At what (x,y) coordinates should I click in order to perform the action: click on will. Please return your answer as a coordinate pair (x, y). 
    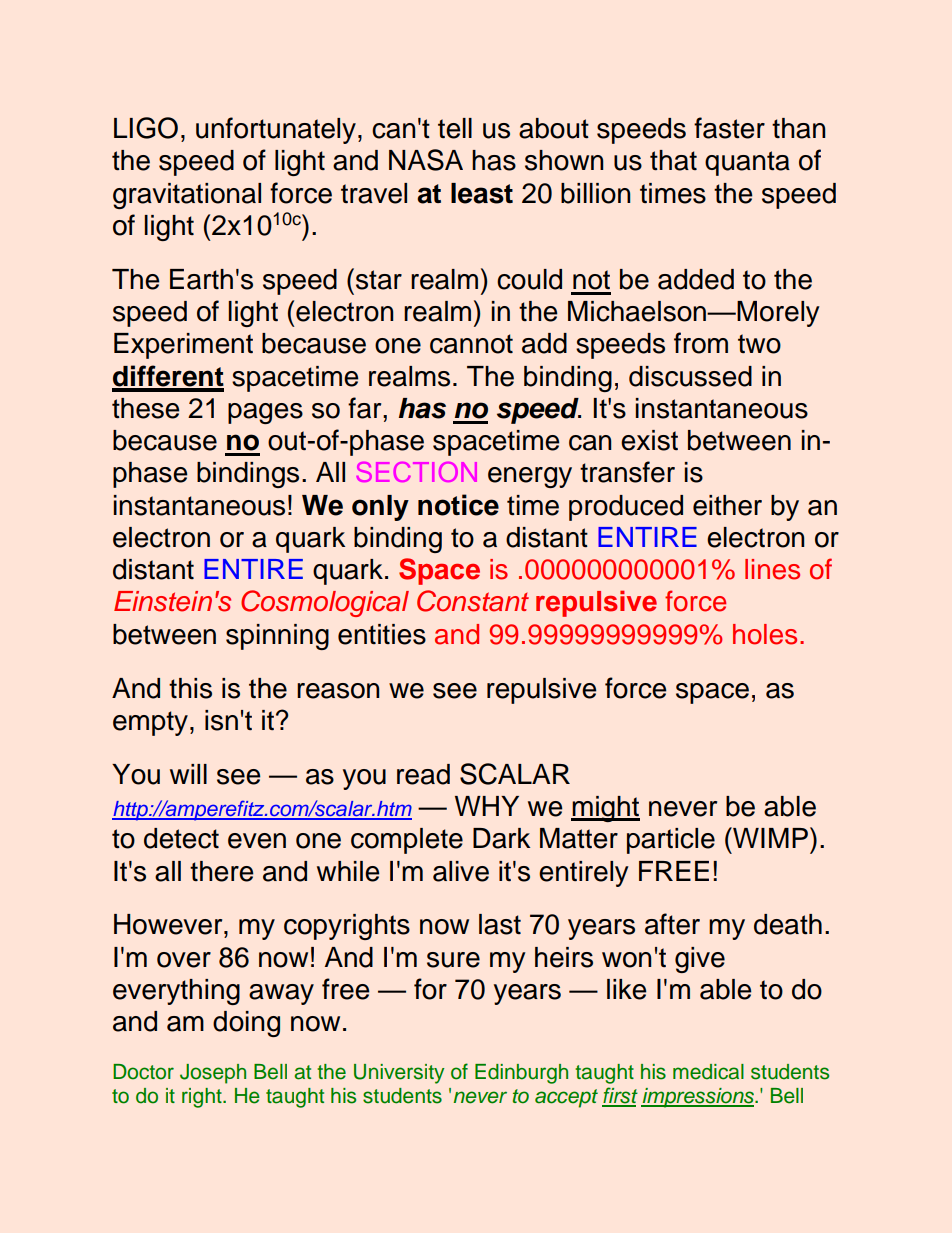
    Looking at the image, I should click on (188, 774).
